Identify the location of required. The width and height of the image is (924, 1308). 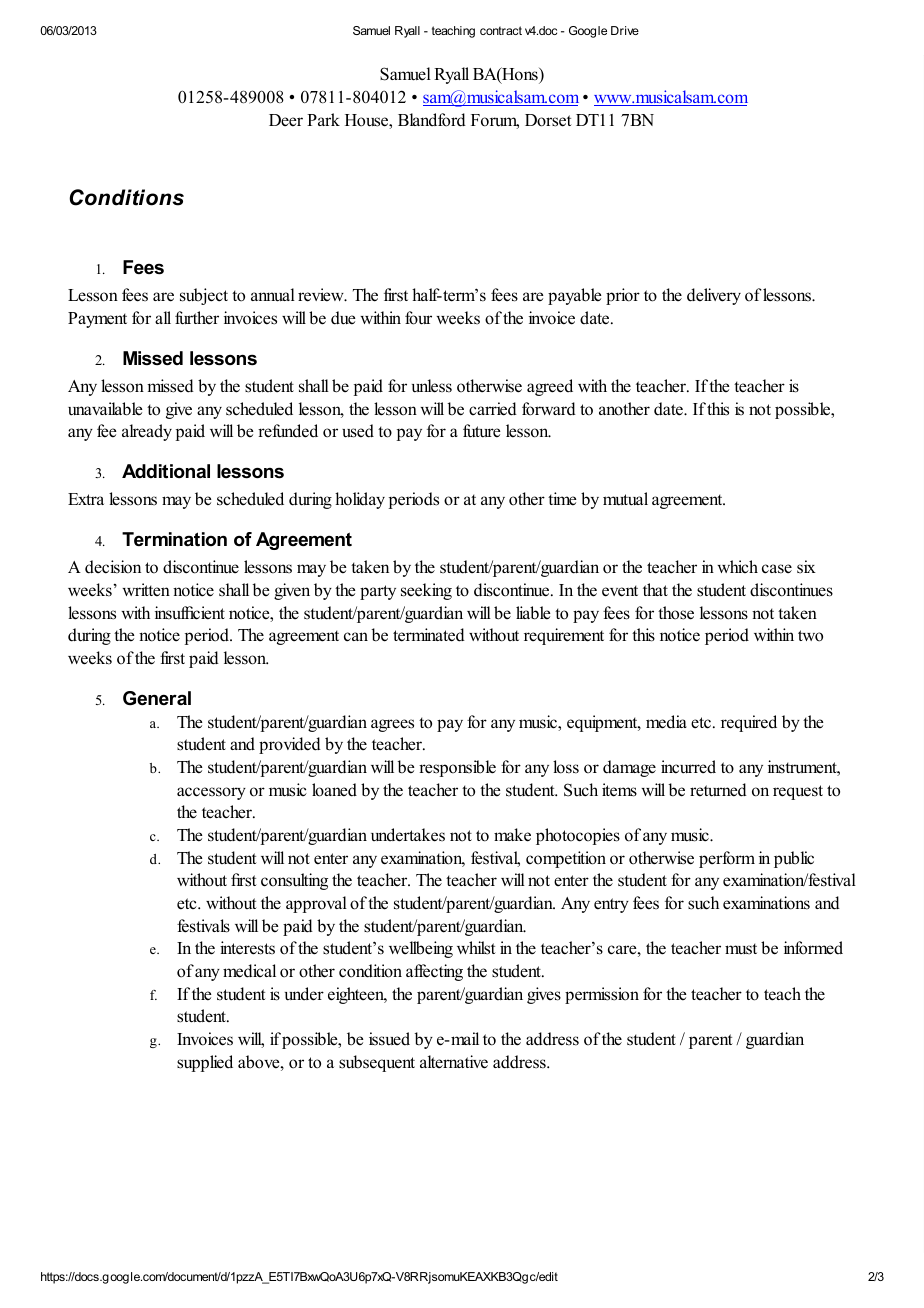
(749, 723).
